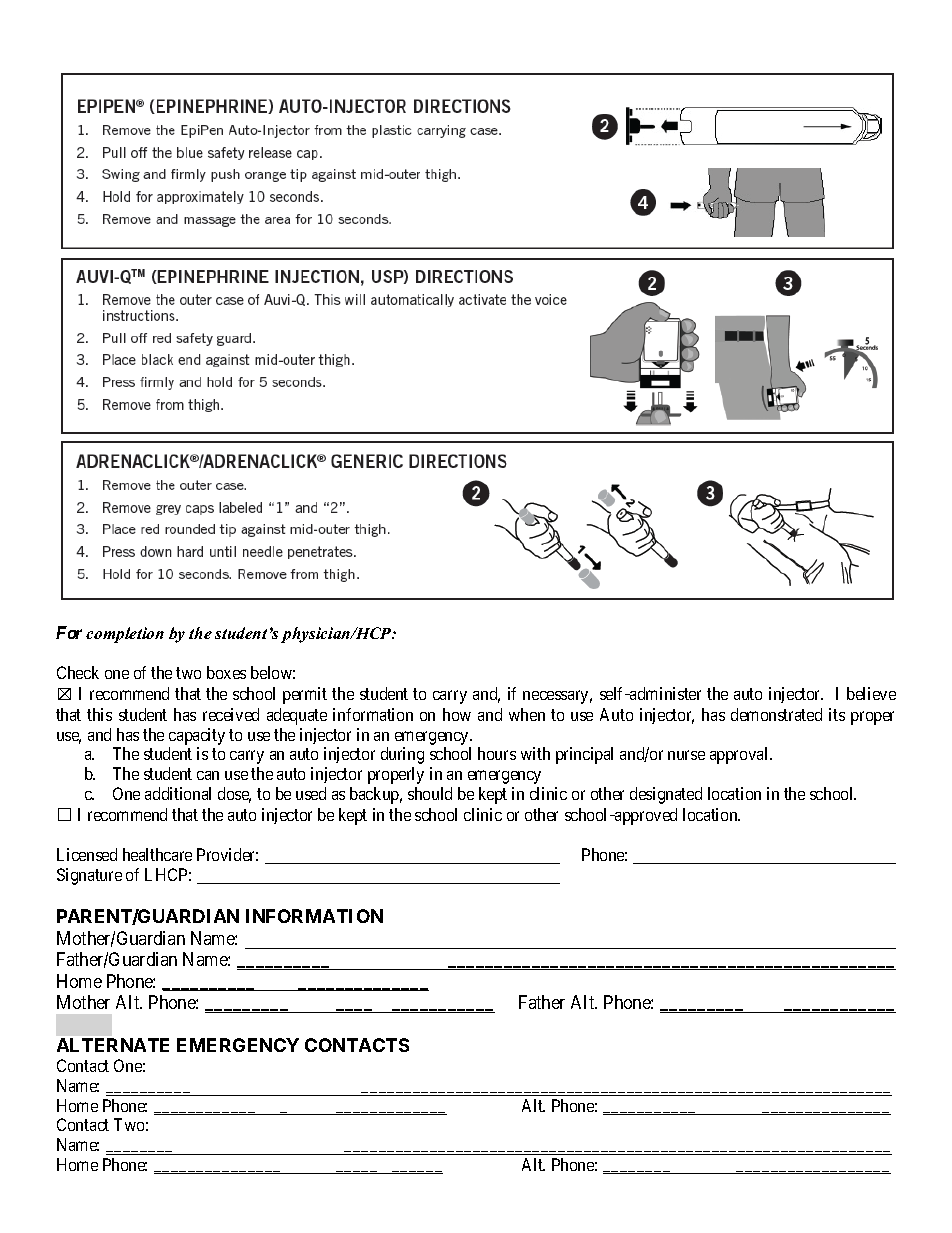  Describe the element at coordinates (113, 1045) in the screenshot. I see `ALTERNATE` at that location.
